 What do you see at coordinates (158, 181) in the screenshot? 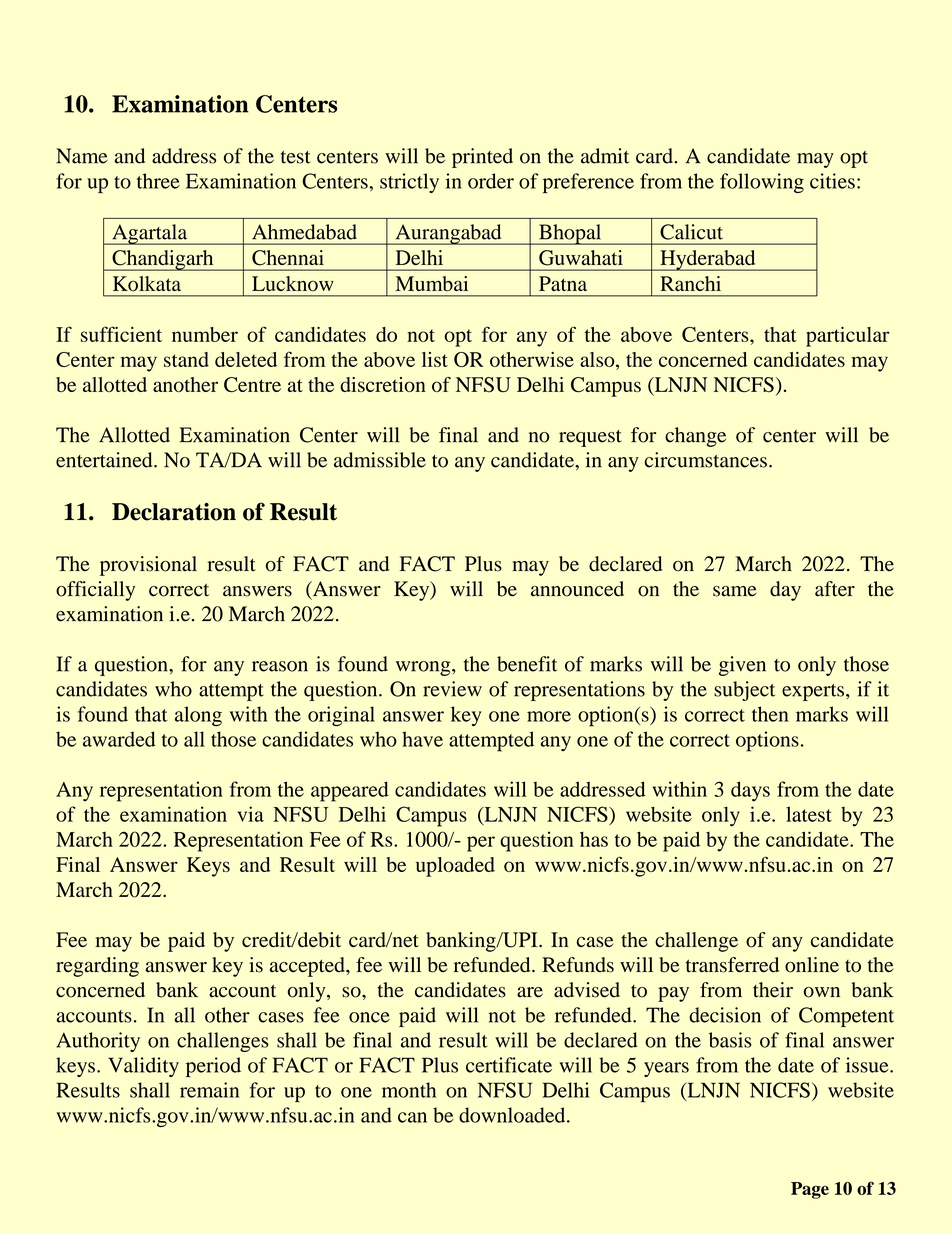
I see `three` at bounding box center [158, 181].
